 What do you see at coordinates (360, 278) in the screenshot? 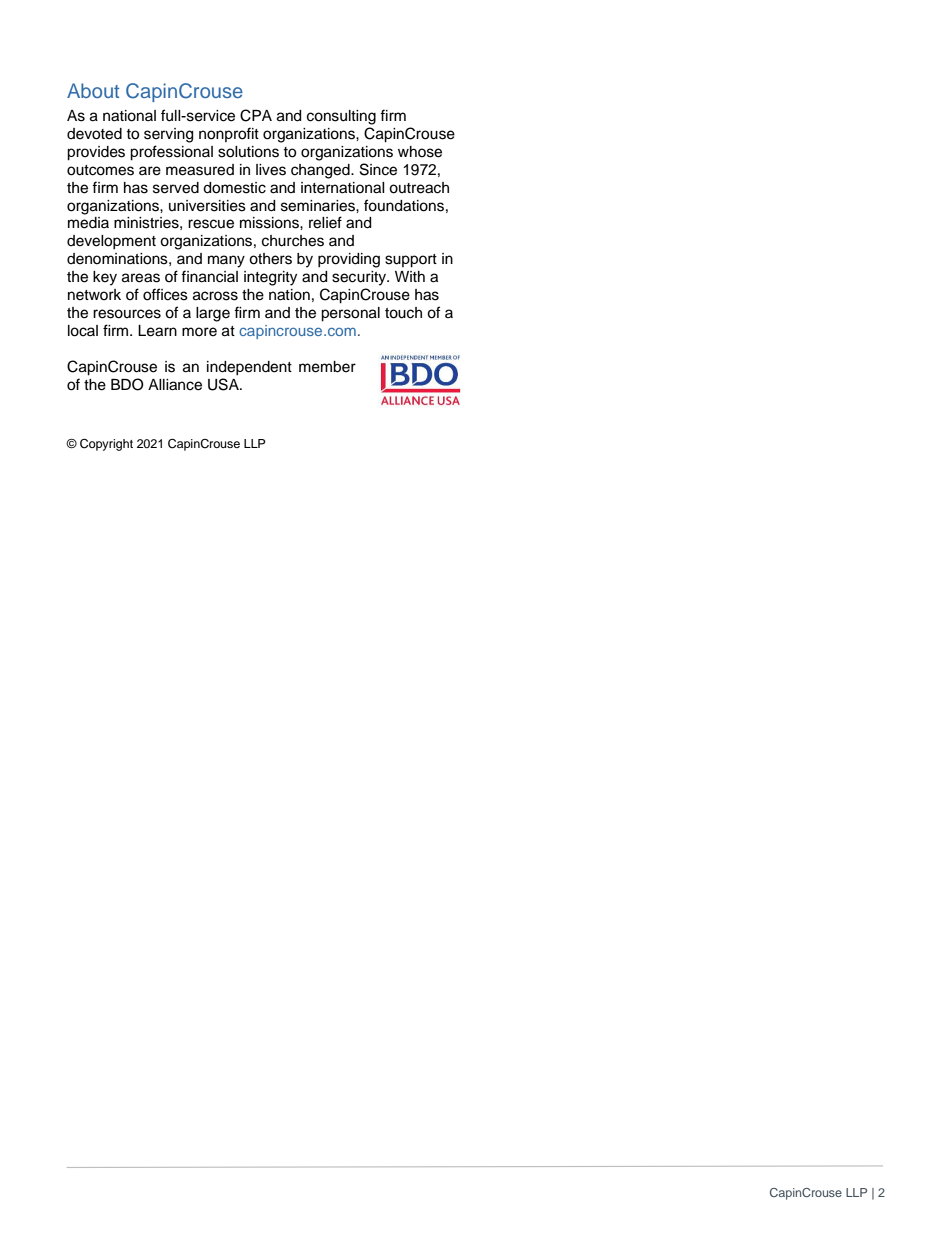
I see `security` at bounding box center [360, 278].
